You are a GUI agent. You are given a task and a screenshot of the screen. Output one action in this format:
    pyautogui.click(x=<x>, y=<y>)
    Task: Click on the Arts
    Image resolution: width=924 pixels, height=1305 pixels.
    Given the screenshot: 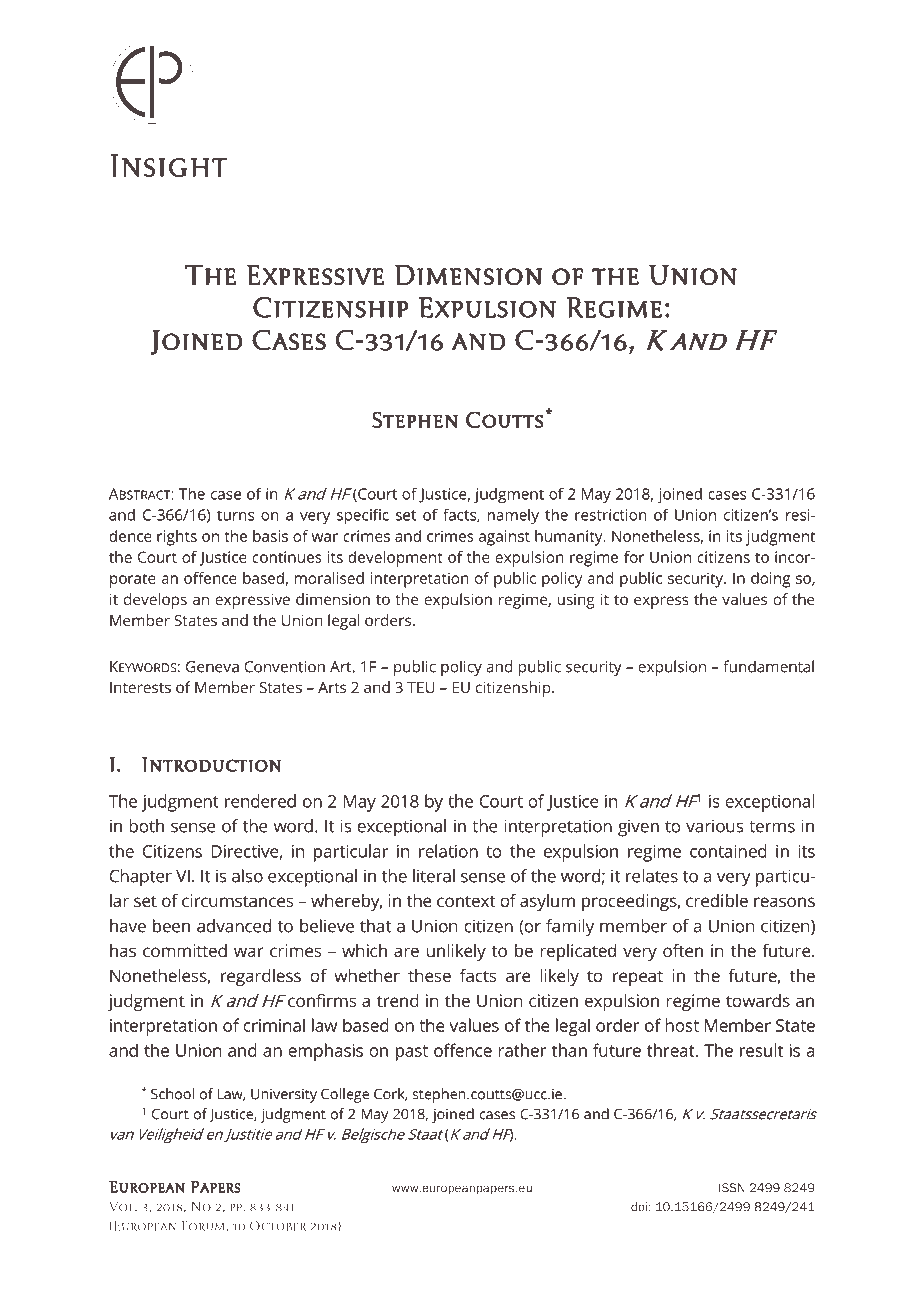 What is the action you would take?
    pyautogui.click(x=332, y=687)
